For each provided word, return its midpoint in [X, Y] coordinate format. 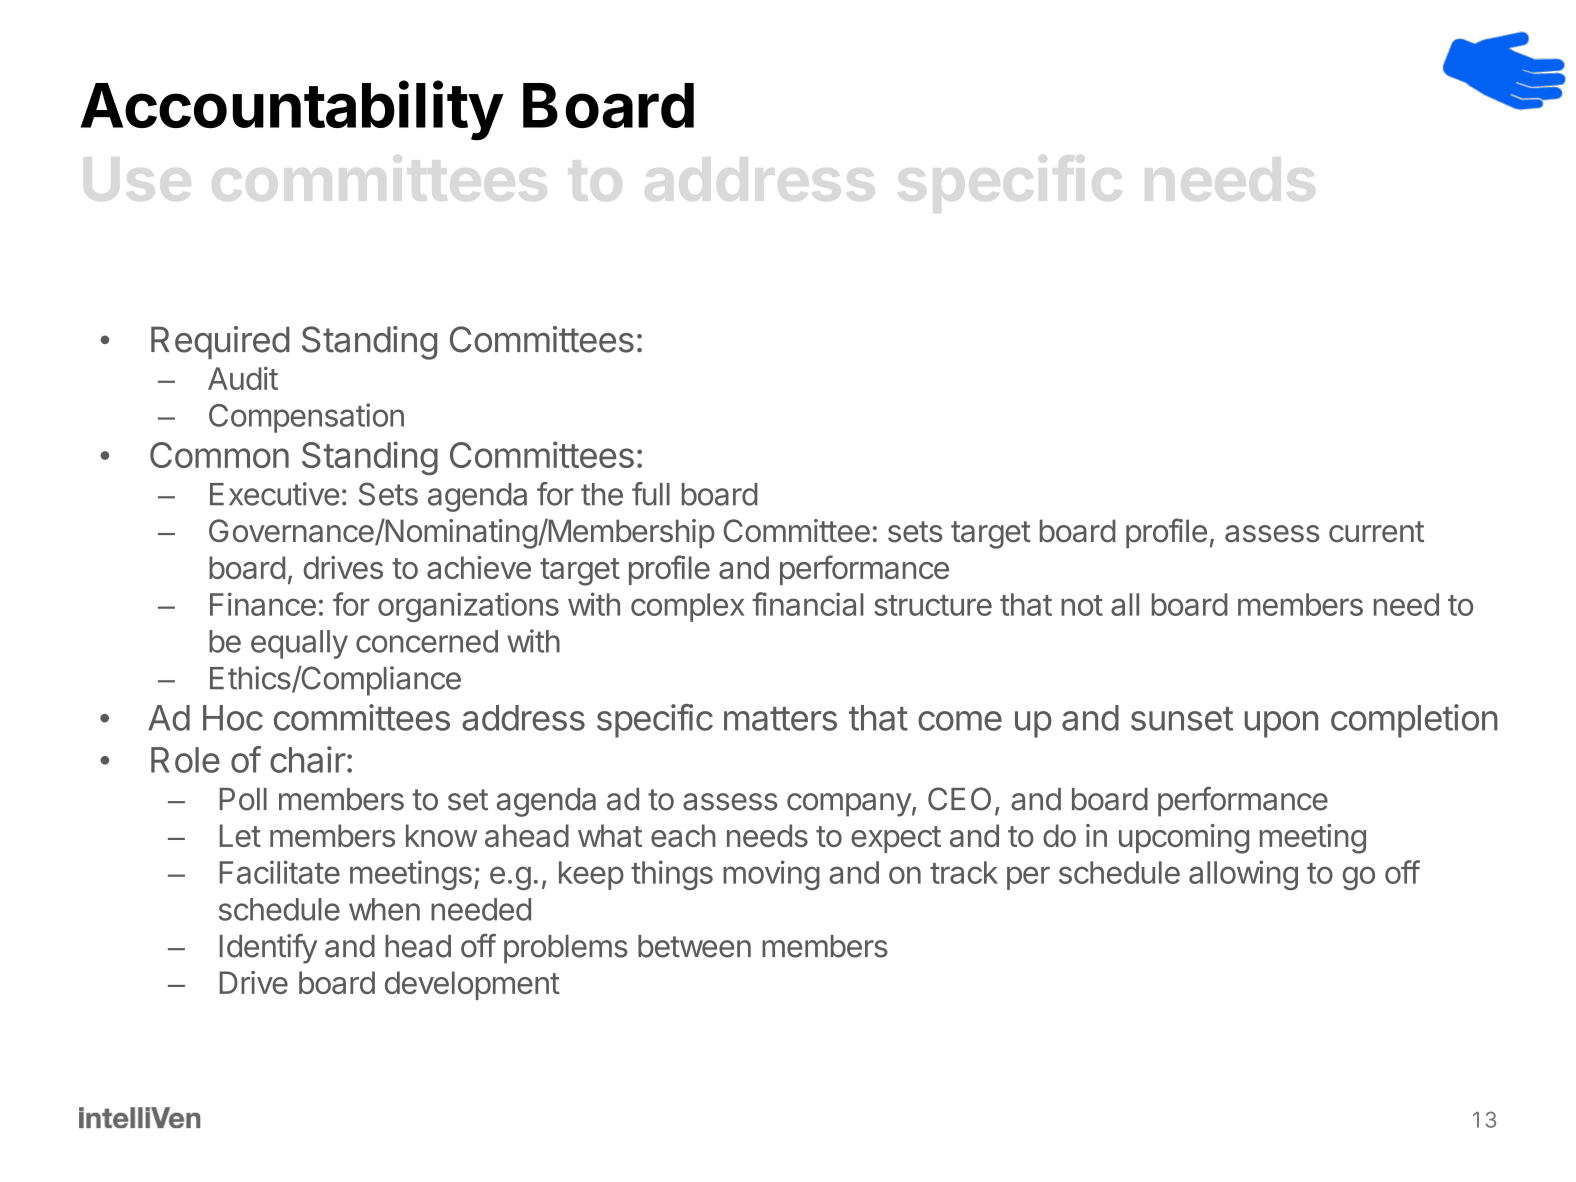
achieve [479, 567]
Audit [243, 378]
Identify [268, 949]
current [1376, 532]
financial [808, 604]
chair [308, 759]
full [651, 494]
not [1082, 605]
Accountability [292, 111]
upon [1281, 724]
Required [220, 342]
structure [933, 605]
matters [780, 719]
